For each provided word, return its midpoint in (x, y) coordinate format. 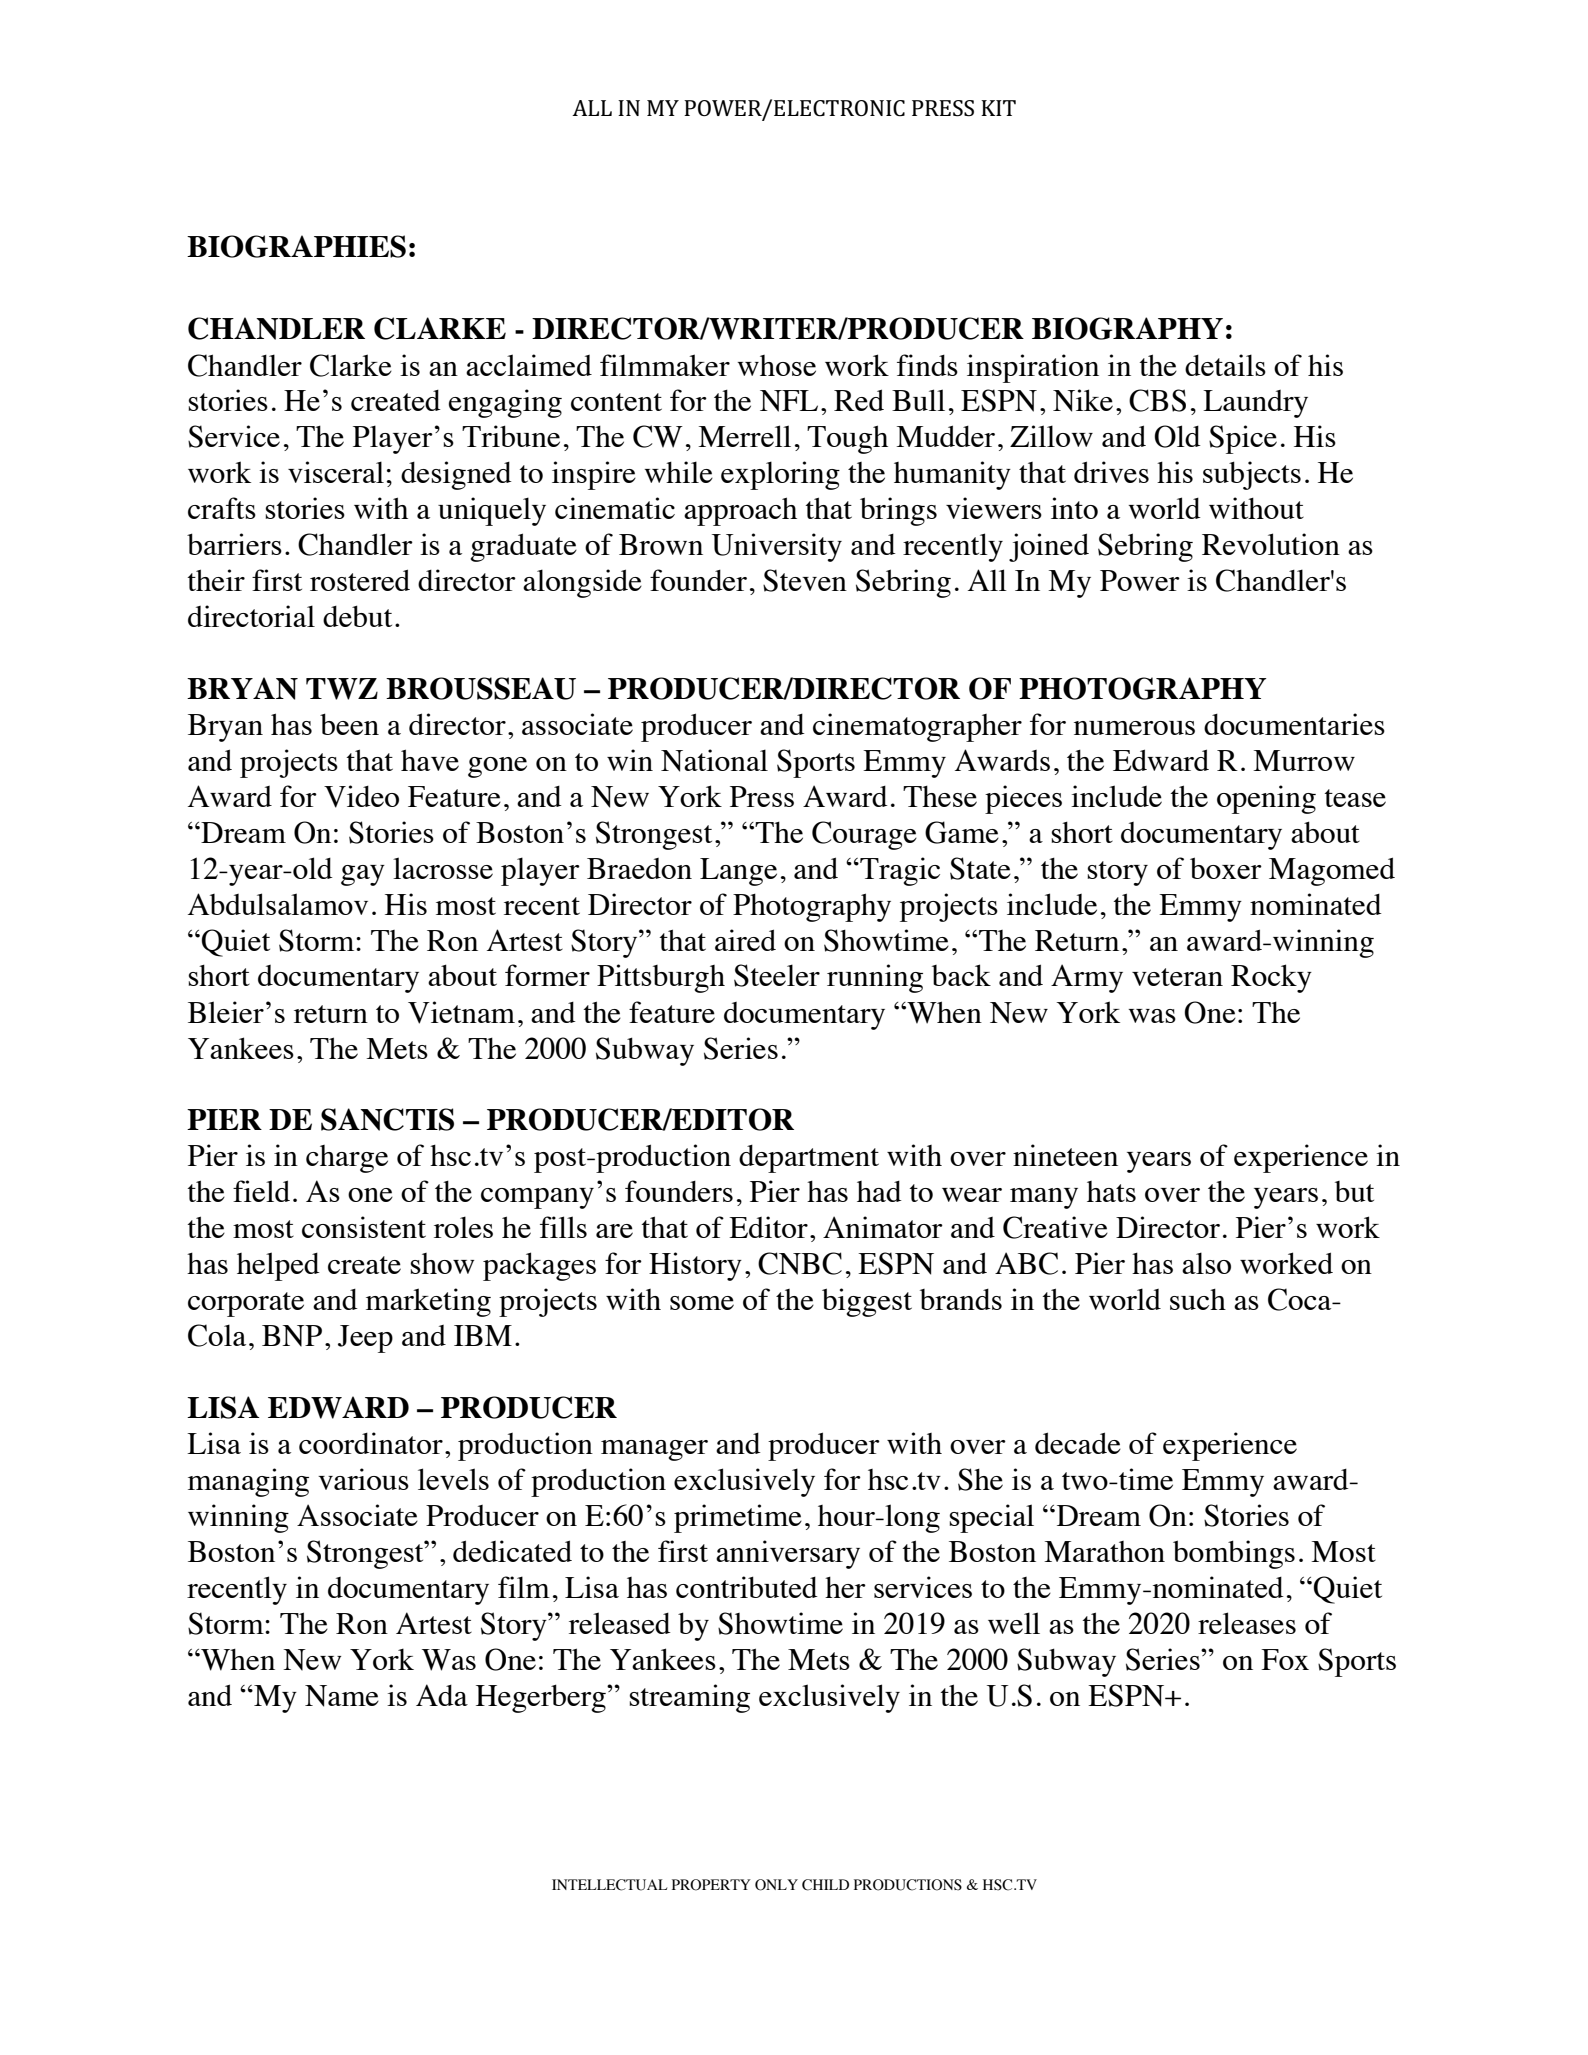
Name (342, 1696)
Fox (1285, 1659)
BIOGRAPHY (1127, 328)
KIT (998, 108)
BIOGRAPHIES (296, 246)
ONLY (776, 1885)
